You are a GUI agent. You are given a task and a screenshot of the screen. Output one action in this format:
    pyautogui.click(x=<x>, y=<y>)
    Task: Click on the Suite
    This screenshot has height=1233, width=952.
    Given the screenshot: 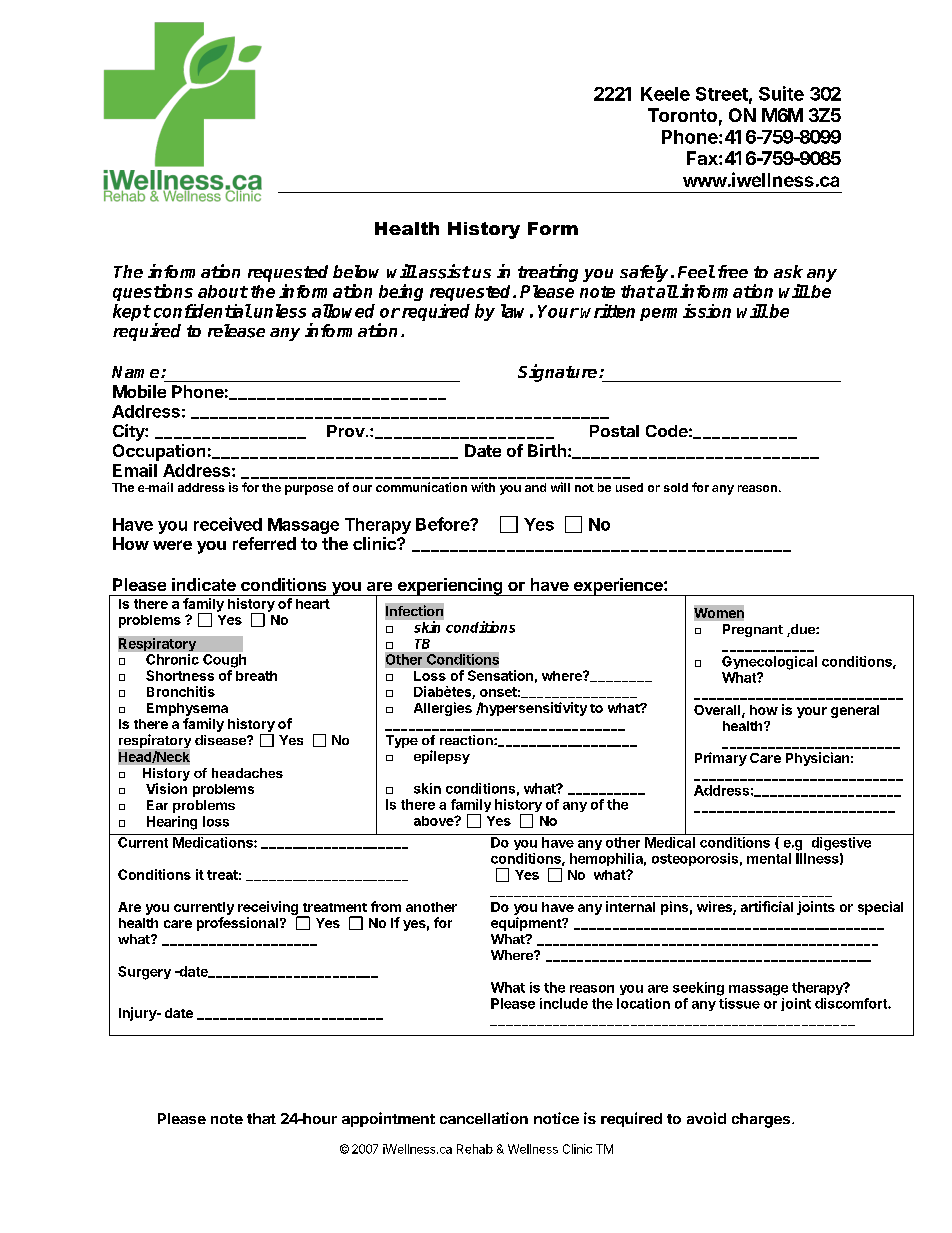 What is the action you would take?
    pyautogui.click(x=781, y=93)
